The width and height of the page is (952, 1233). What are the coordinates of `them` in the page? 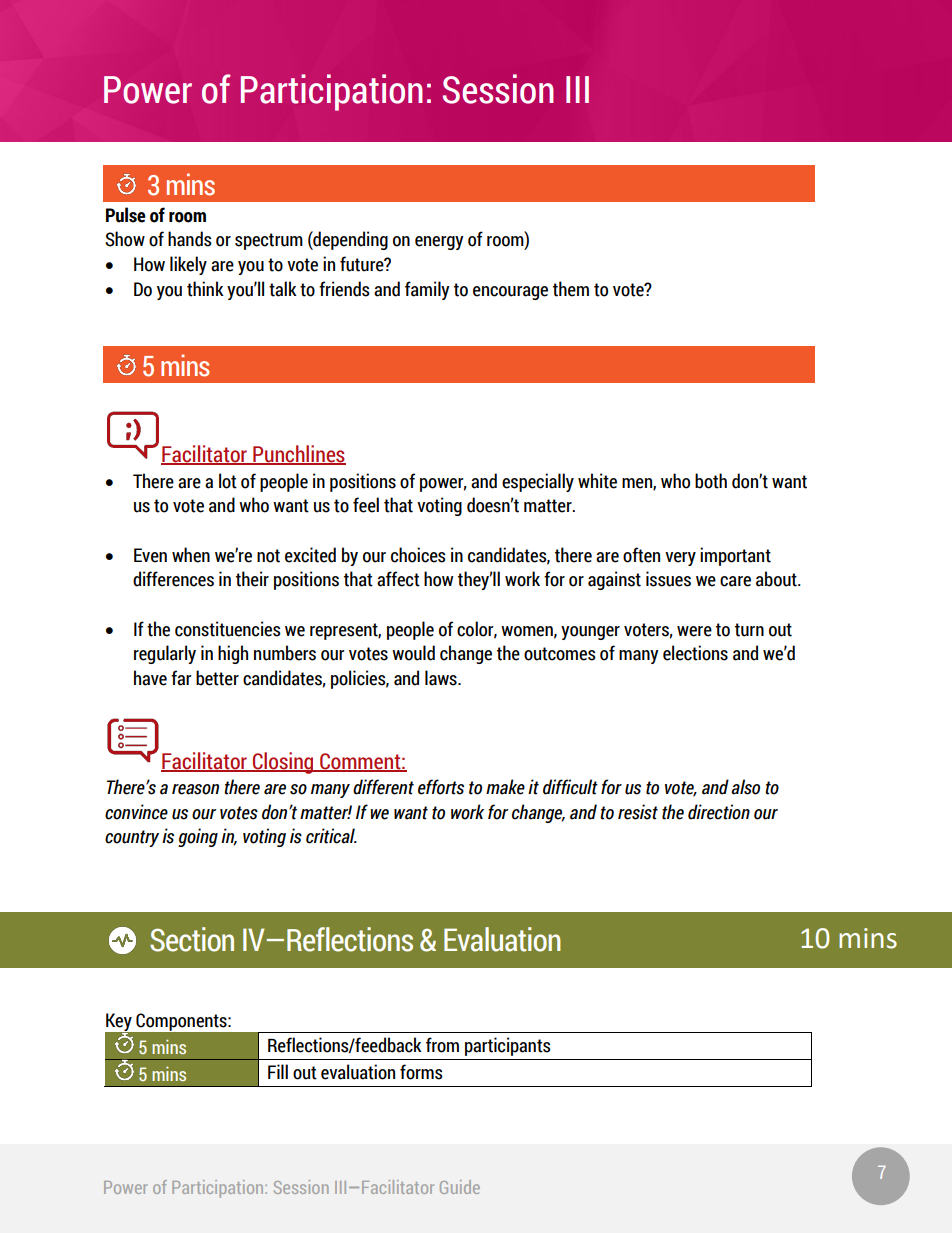 It's located at (571, 289).
